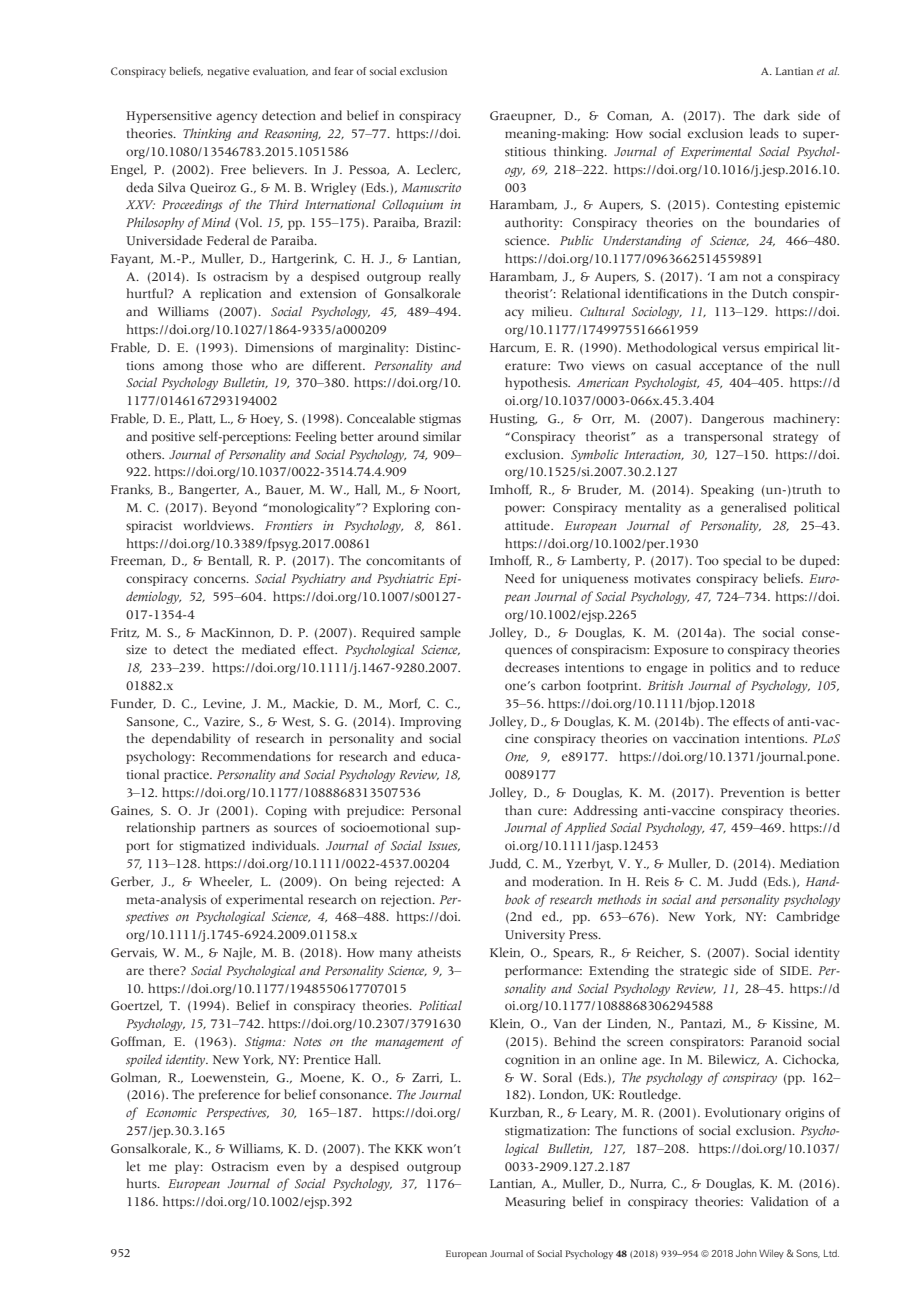  Describe the element at coordinates (535, 1203) in the screenshot. I see `Measuring` at that location.
